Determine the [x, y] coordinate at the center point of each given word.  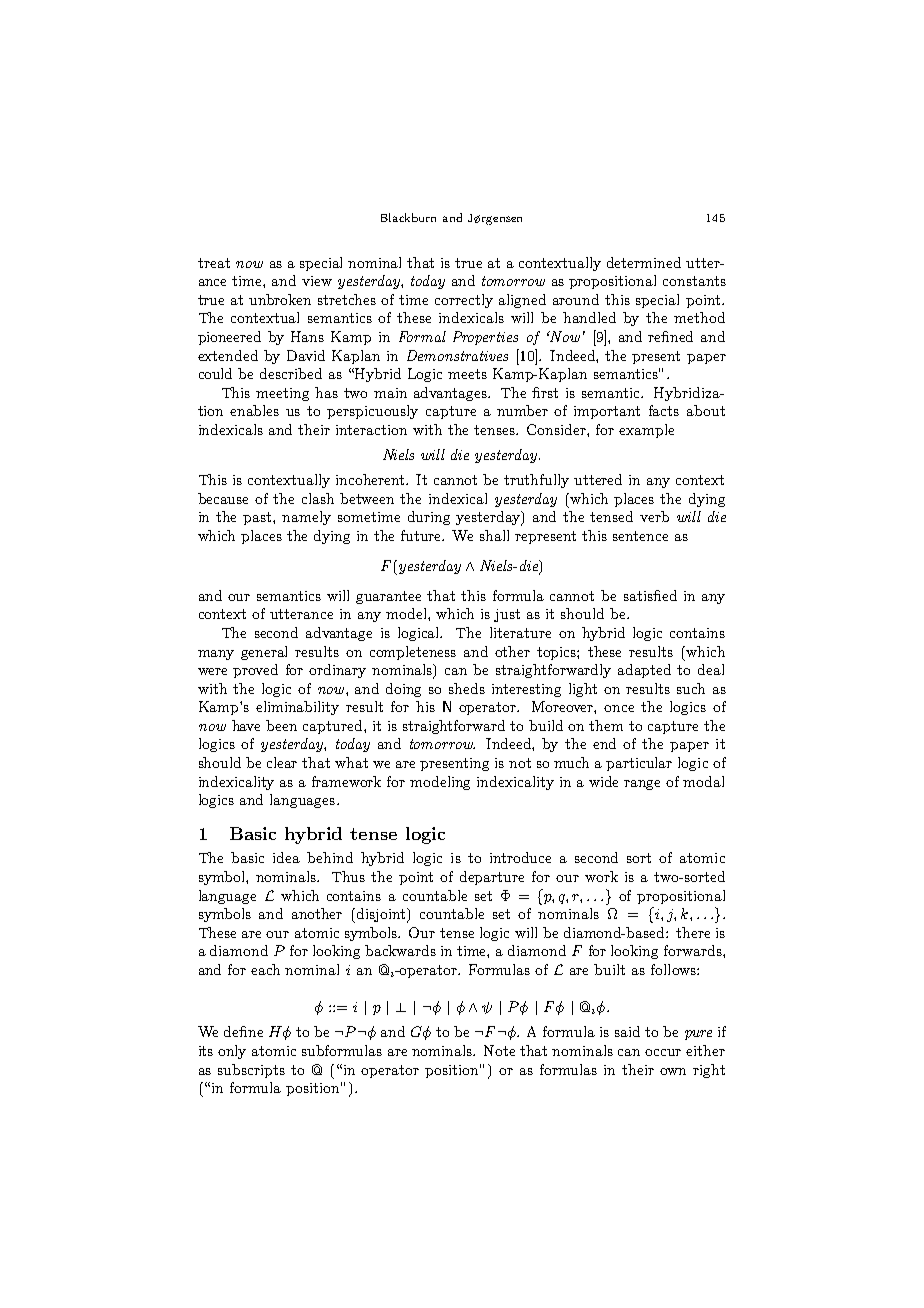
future [422, 535]
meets [467, 374]
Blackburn [408, 217]
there [693, 932]
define [243, 1031]
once [619, 708]
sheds [467, 688]
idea [286, 857]
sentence [640, 536]
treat [214, 263]
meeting [282, 394]
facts [664, 410]
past [258, 518]
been [281, 725]
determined [644, 262]
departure [492, 878]
